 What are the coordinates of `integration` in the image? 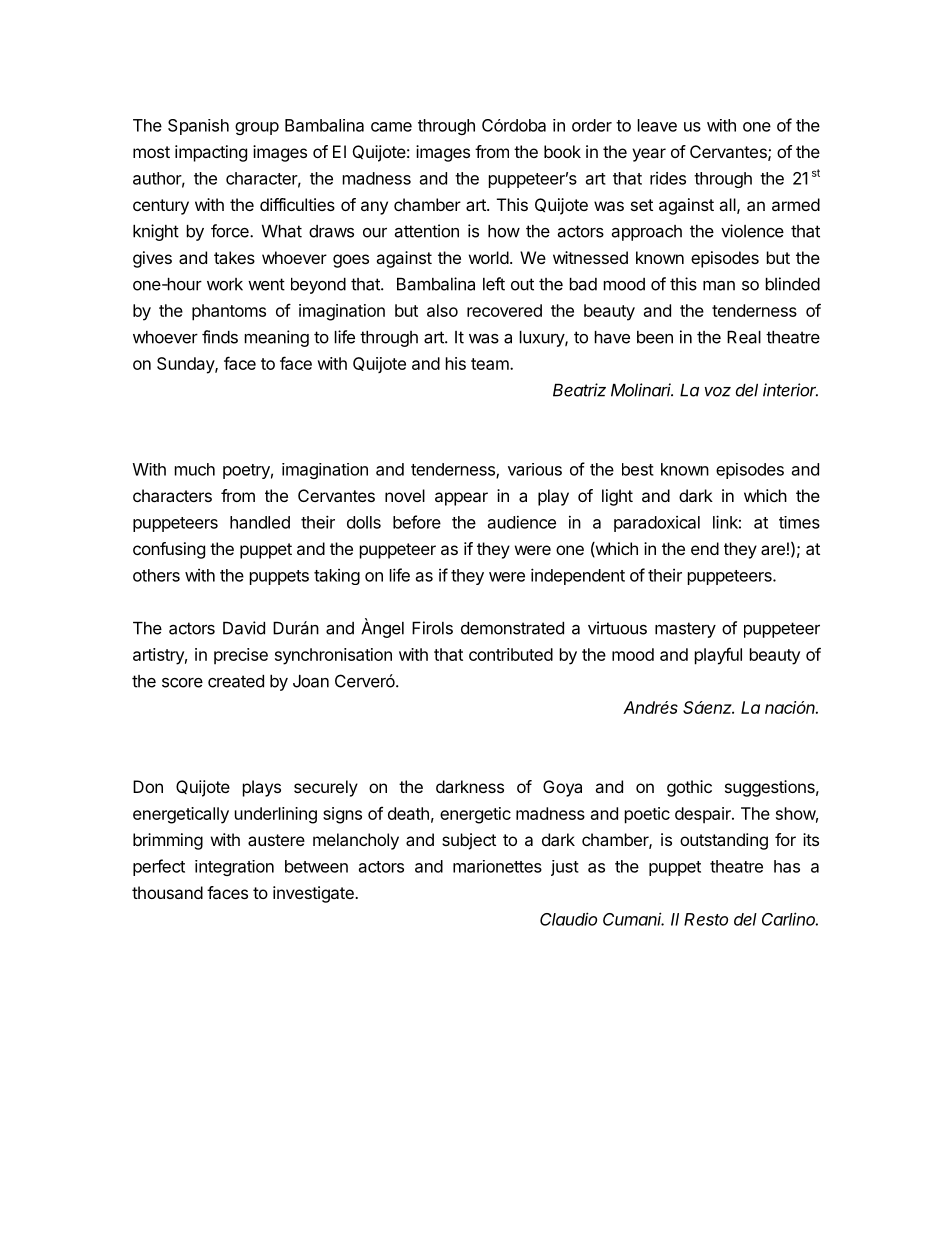 It's located at (234, 868).
